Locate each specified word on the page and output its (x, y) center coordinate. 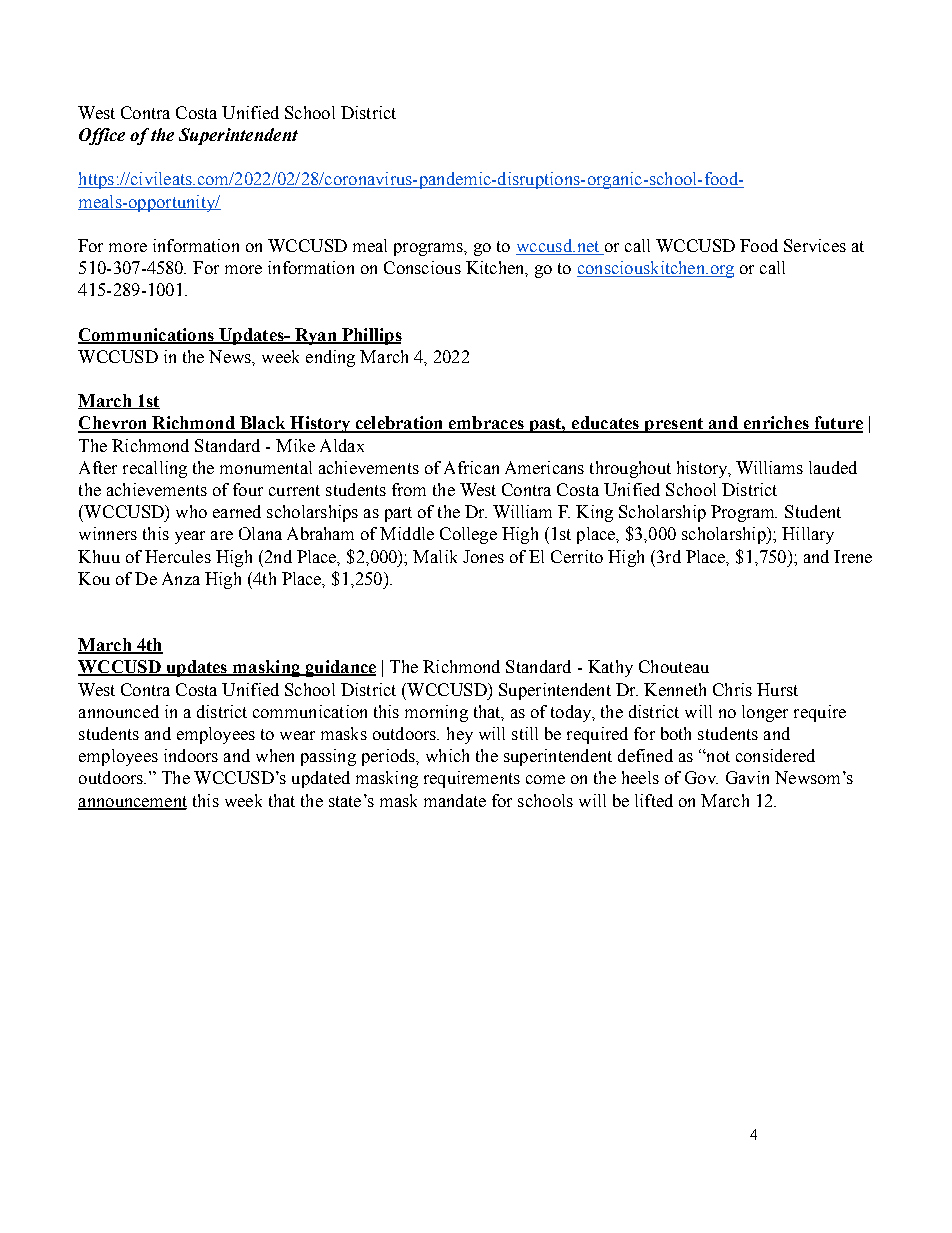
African (471, 467)
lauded (833, 467)
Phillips (371, 336)
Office (102, 136)
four (248, 489)
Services (815, 245)
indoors (191, 755)
